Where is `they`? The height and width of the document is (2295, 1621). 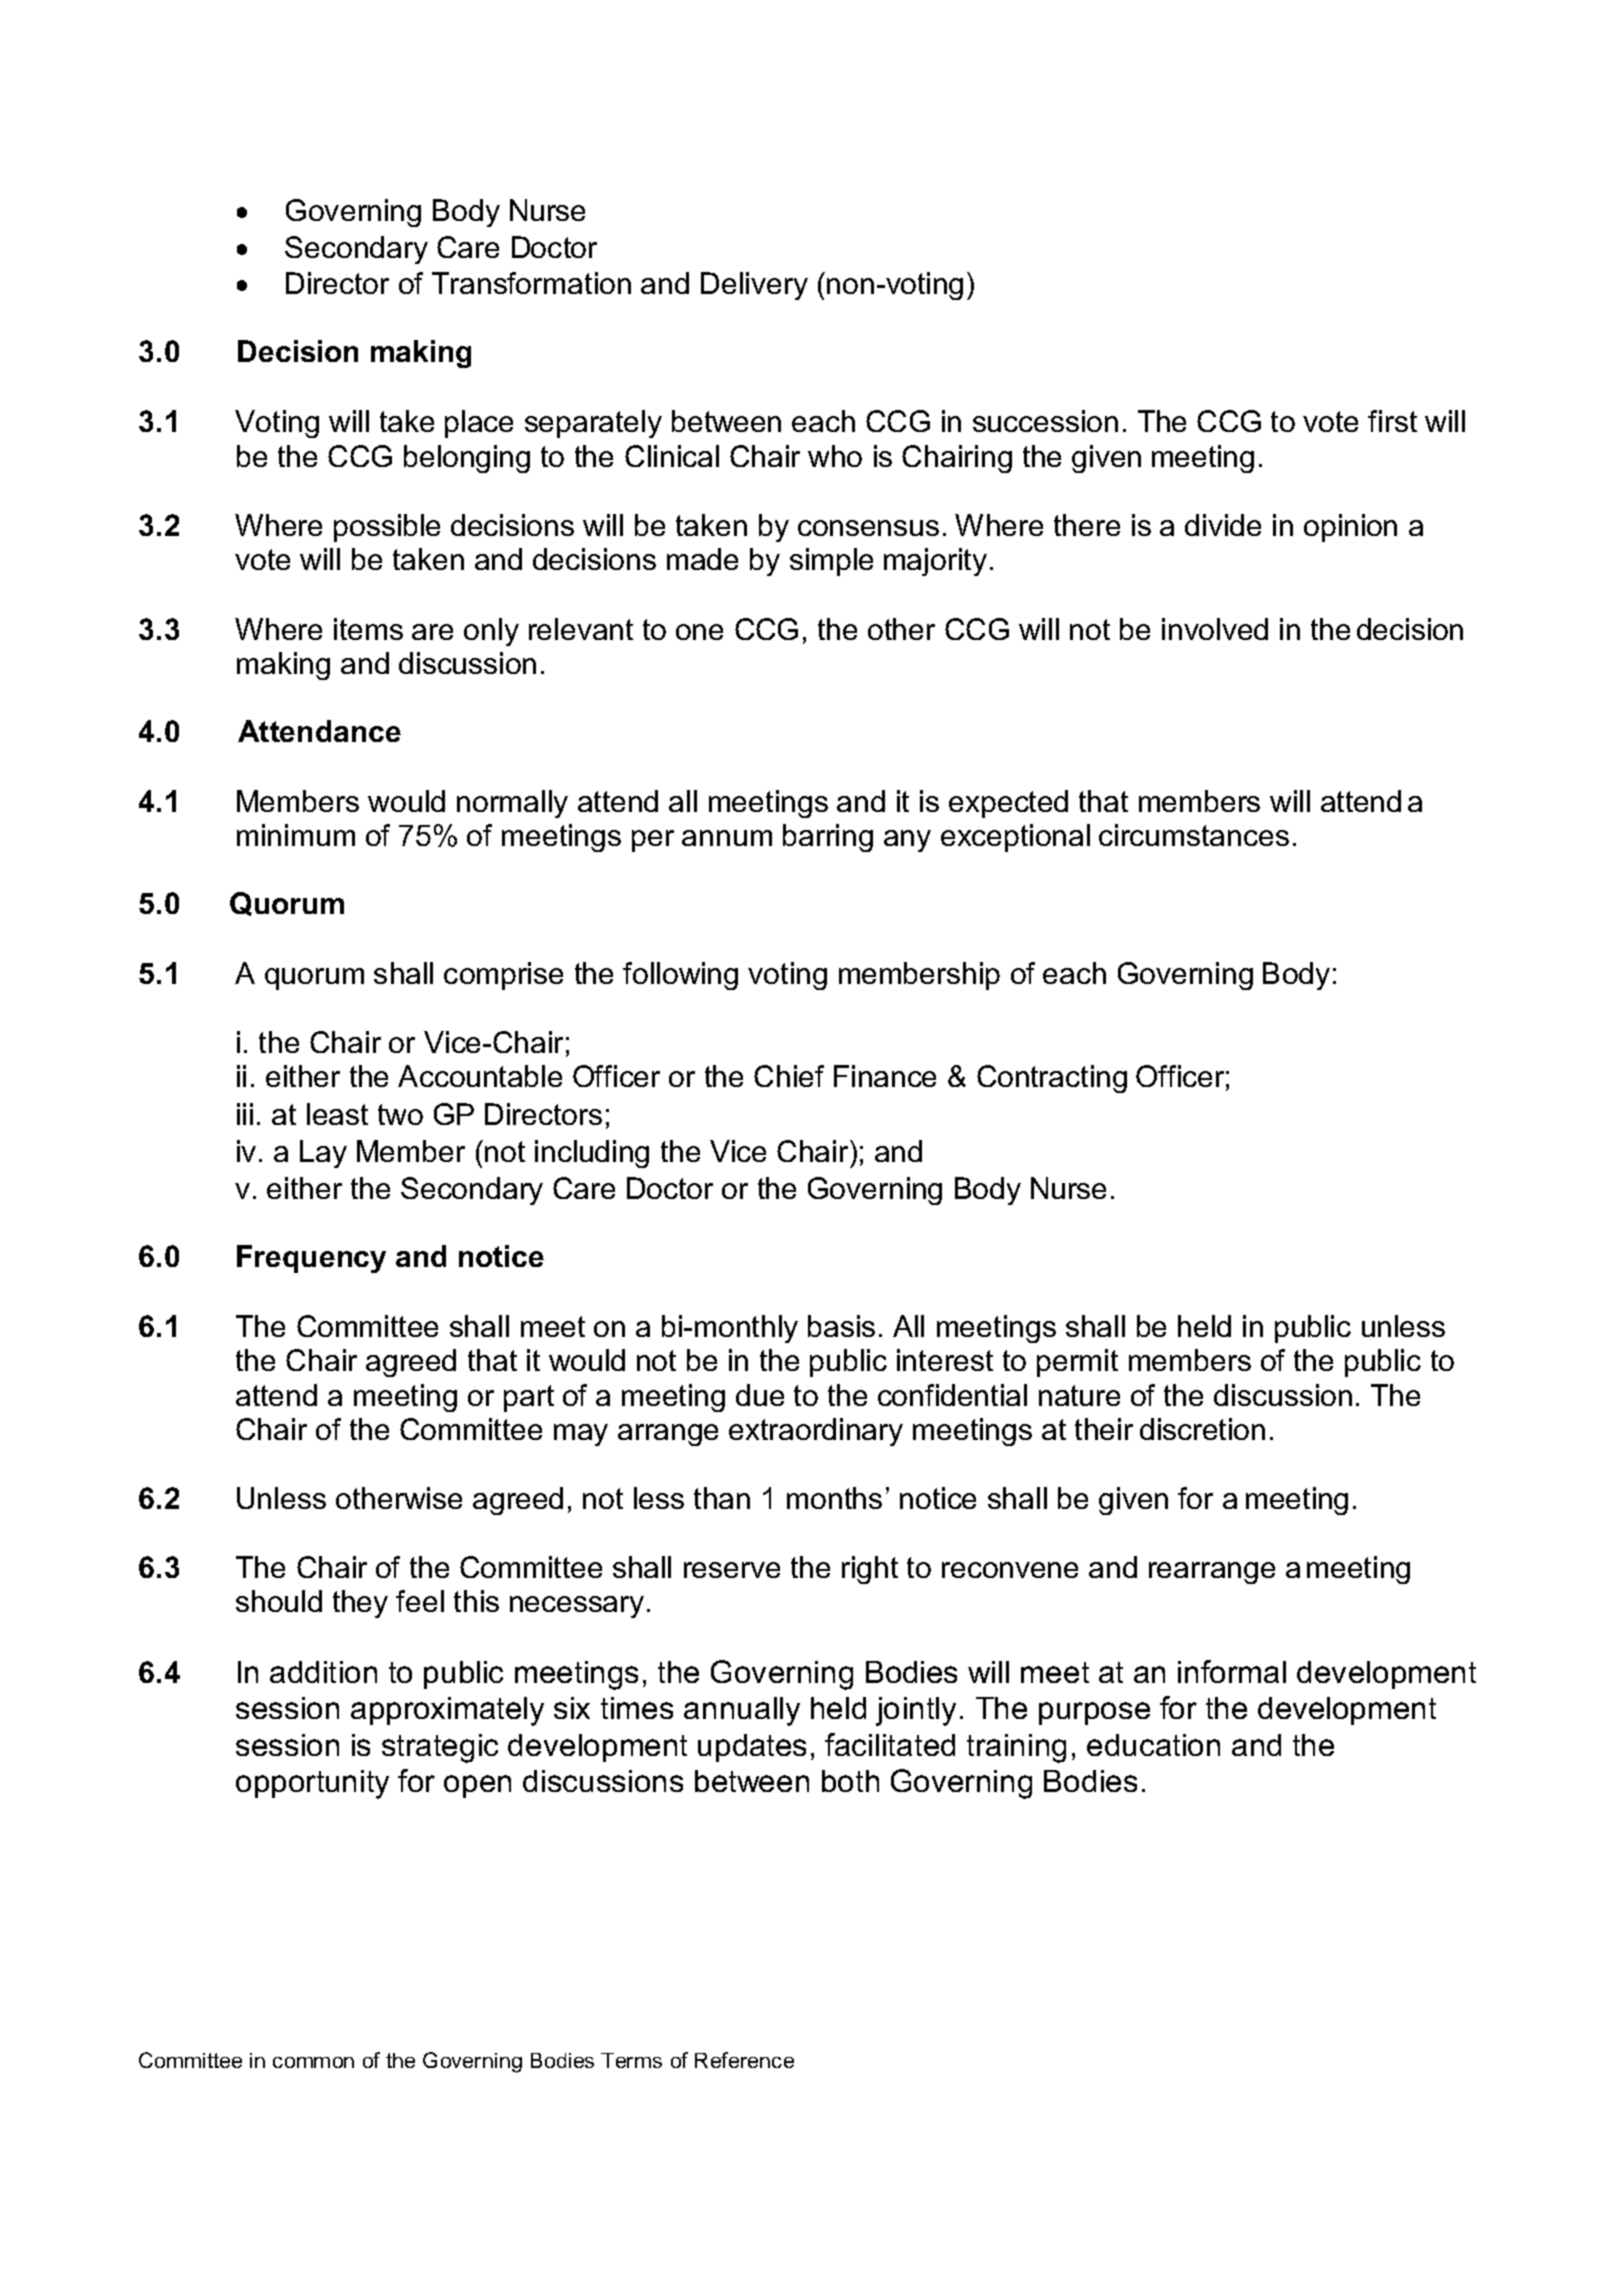 they is located at coordinates (360, 1604).
